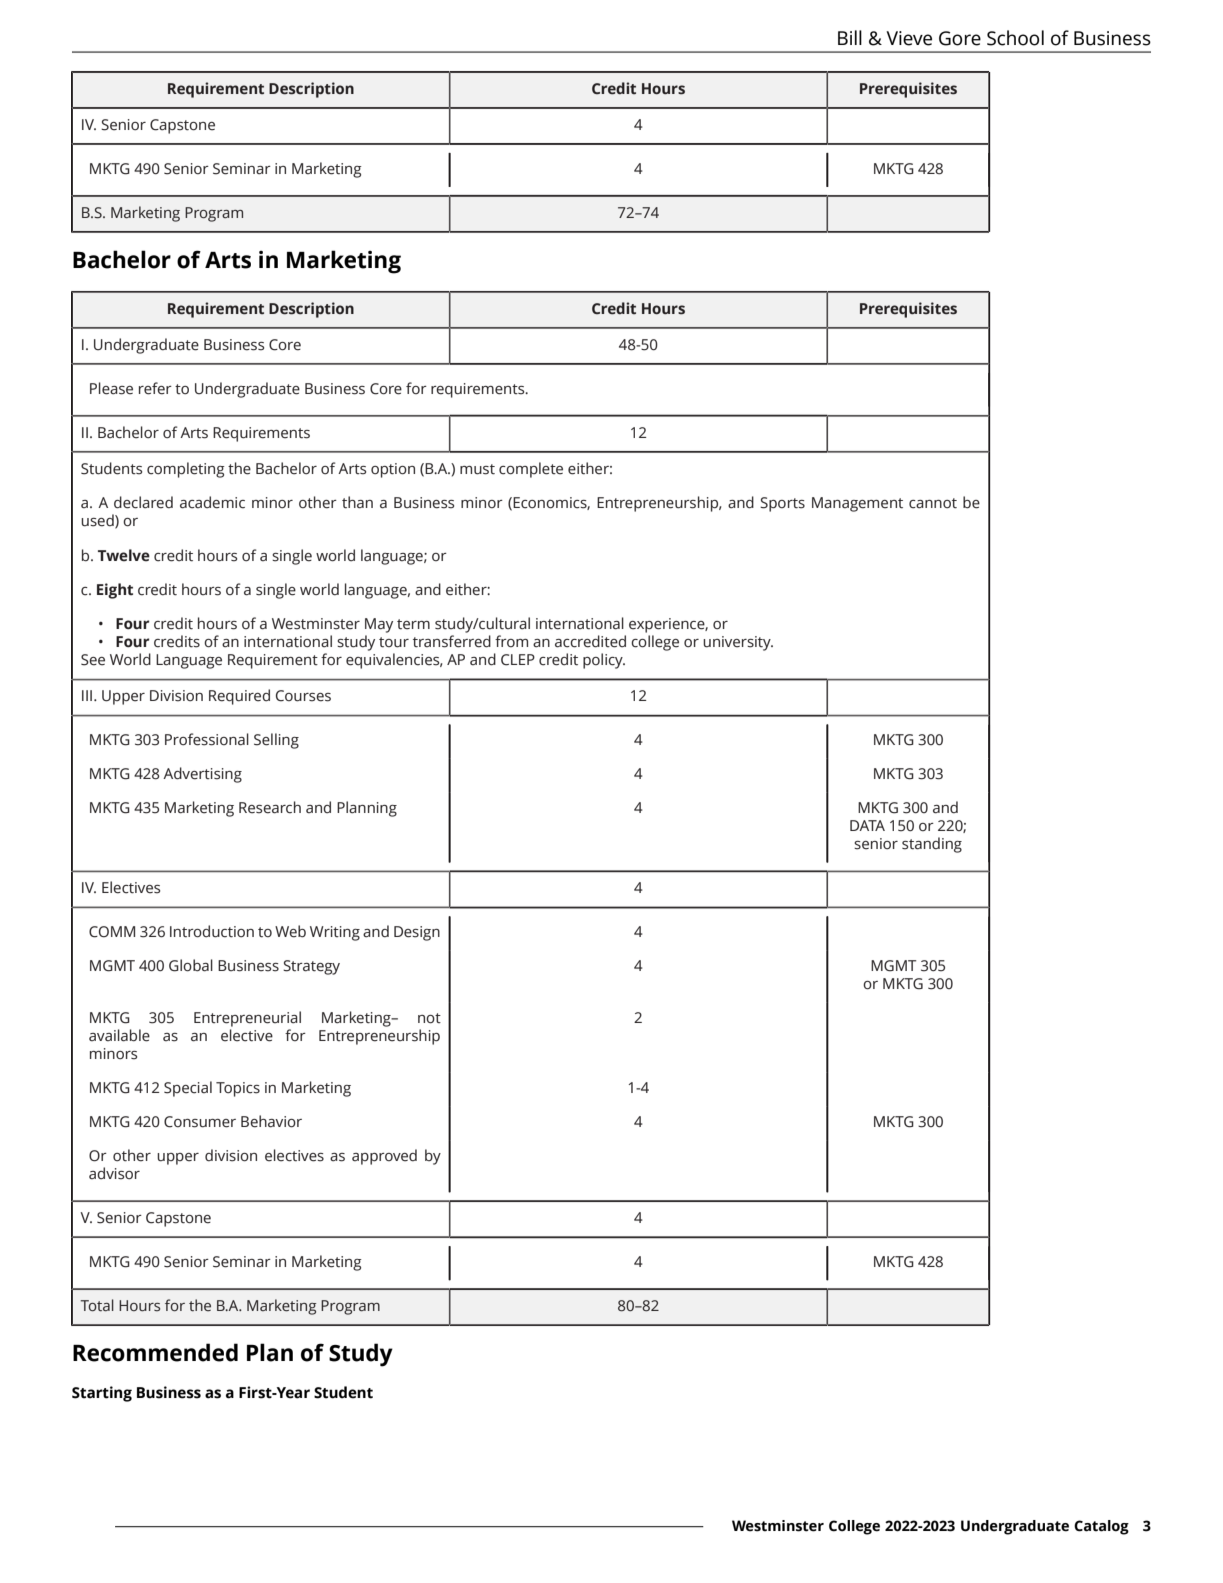  What do you see at coordinates (102, 1394) in the page?
I see `Starting` at bounding box center [102, 1394].
